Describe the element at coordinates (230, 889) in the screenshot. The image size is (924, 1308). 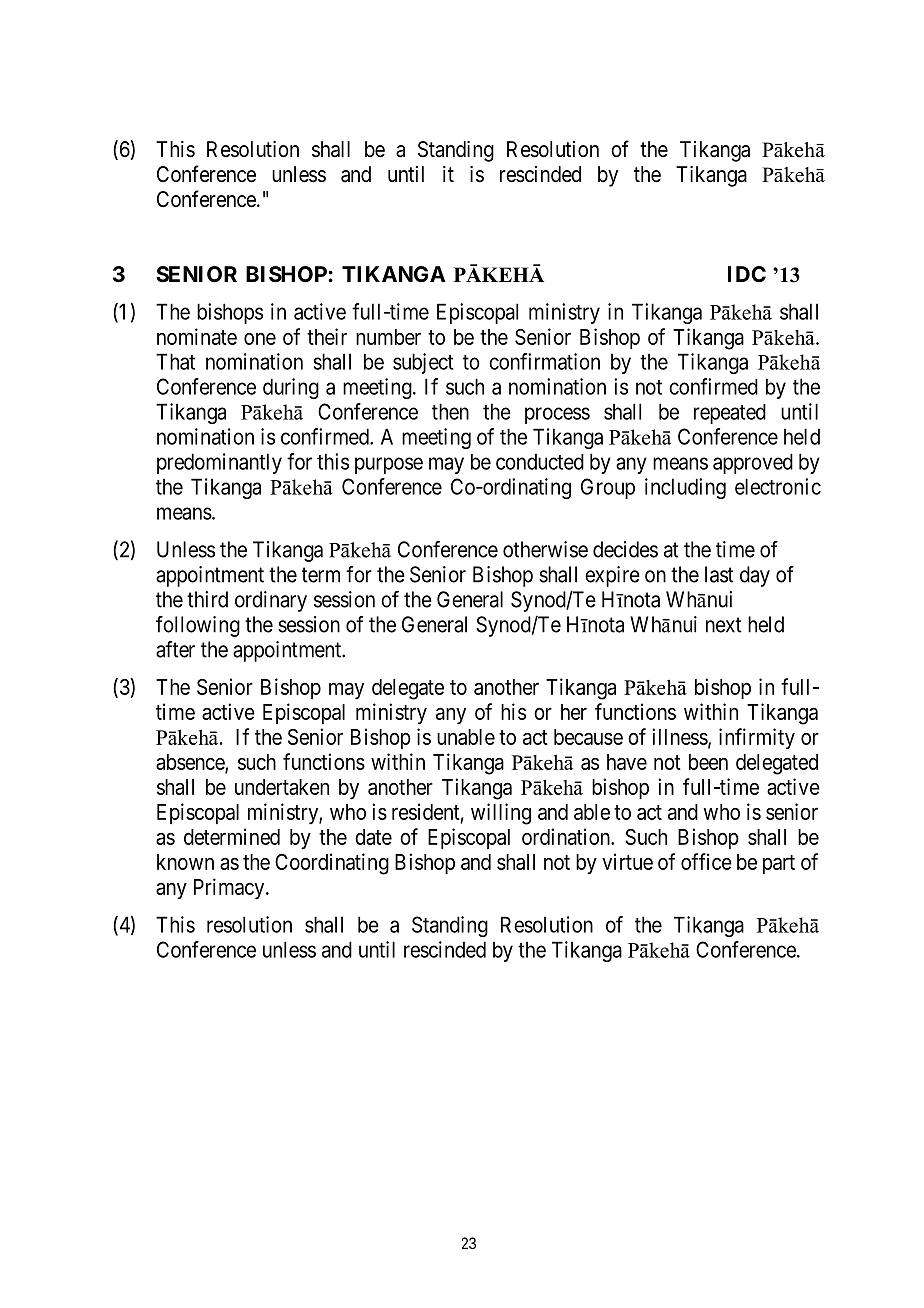
I see `Primacy` at that location.
